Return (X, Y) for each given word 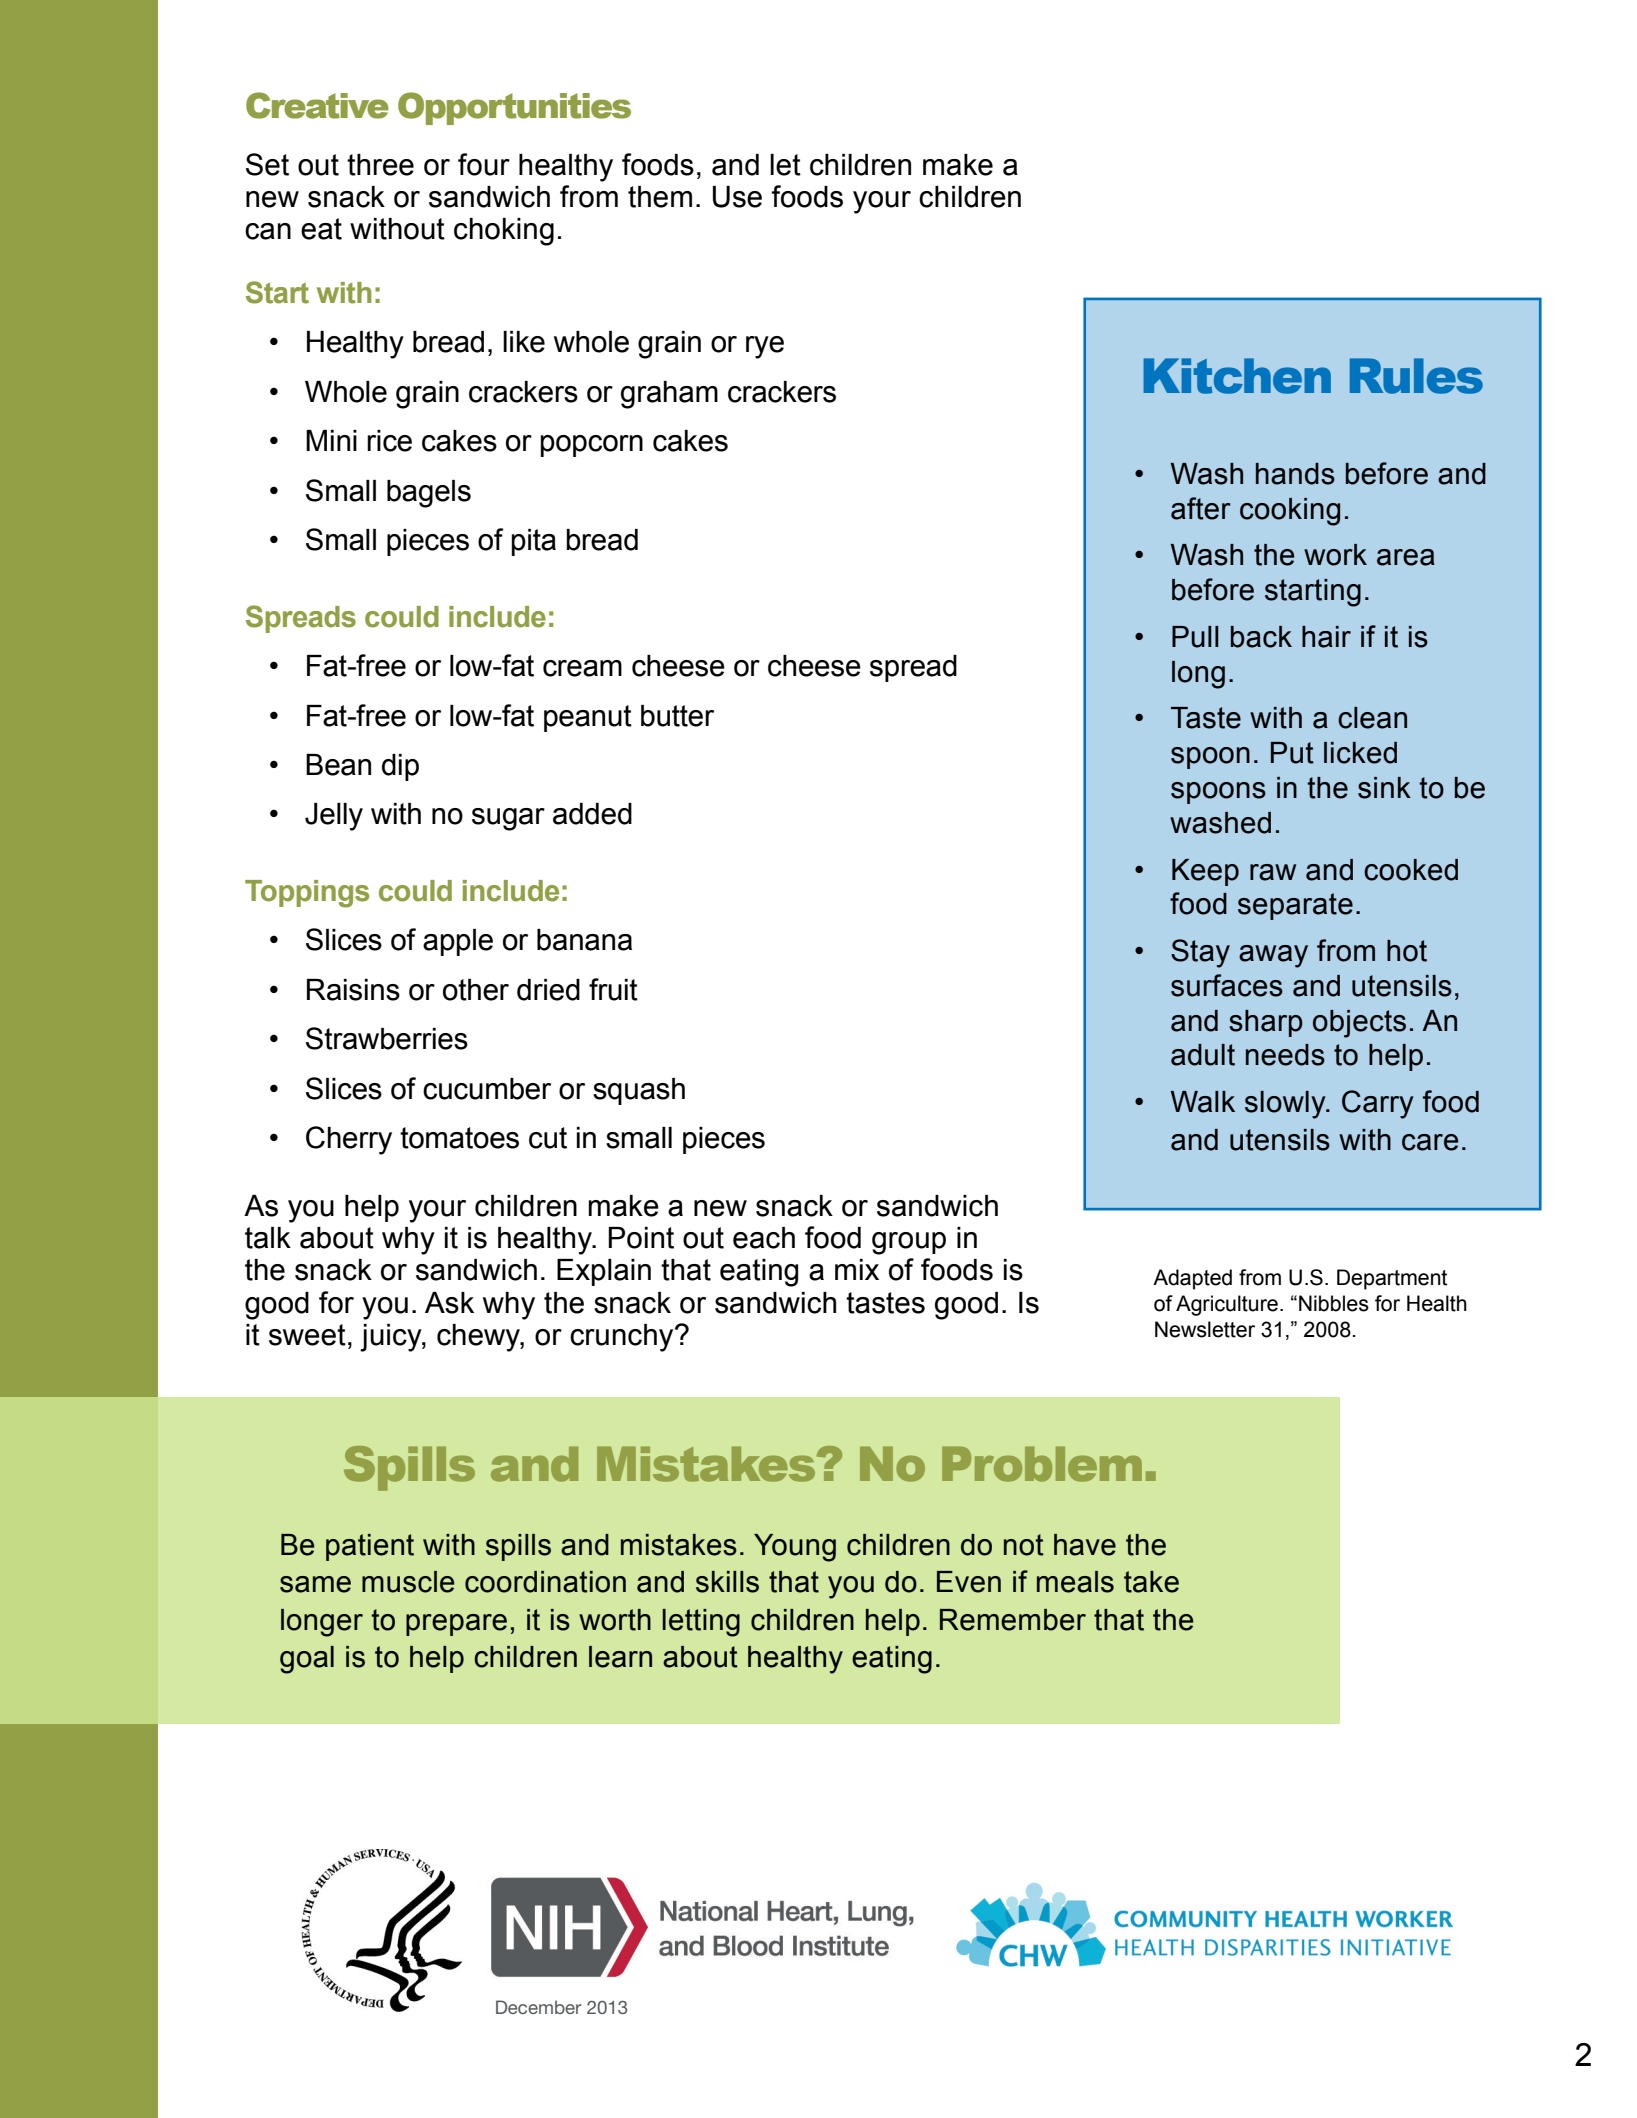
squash (639, 1091)
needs (1285, 1055)
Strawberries (387, 1038)
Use (737, 197)
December (538, 2007)
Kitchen (1237, 376)
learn (620, 1657)
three (380, 165)
